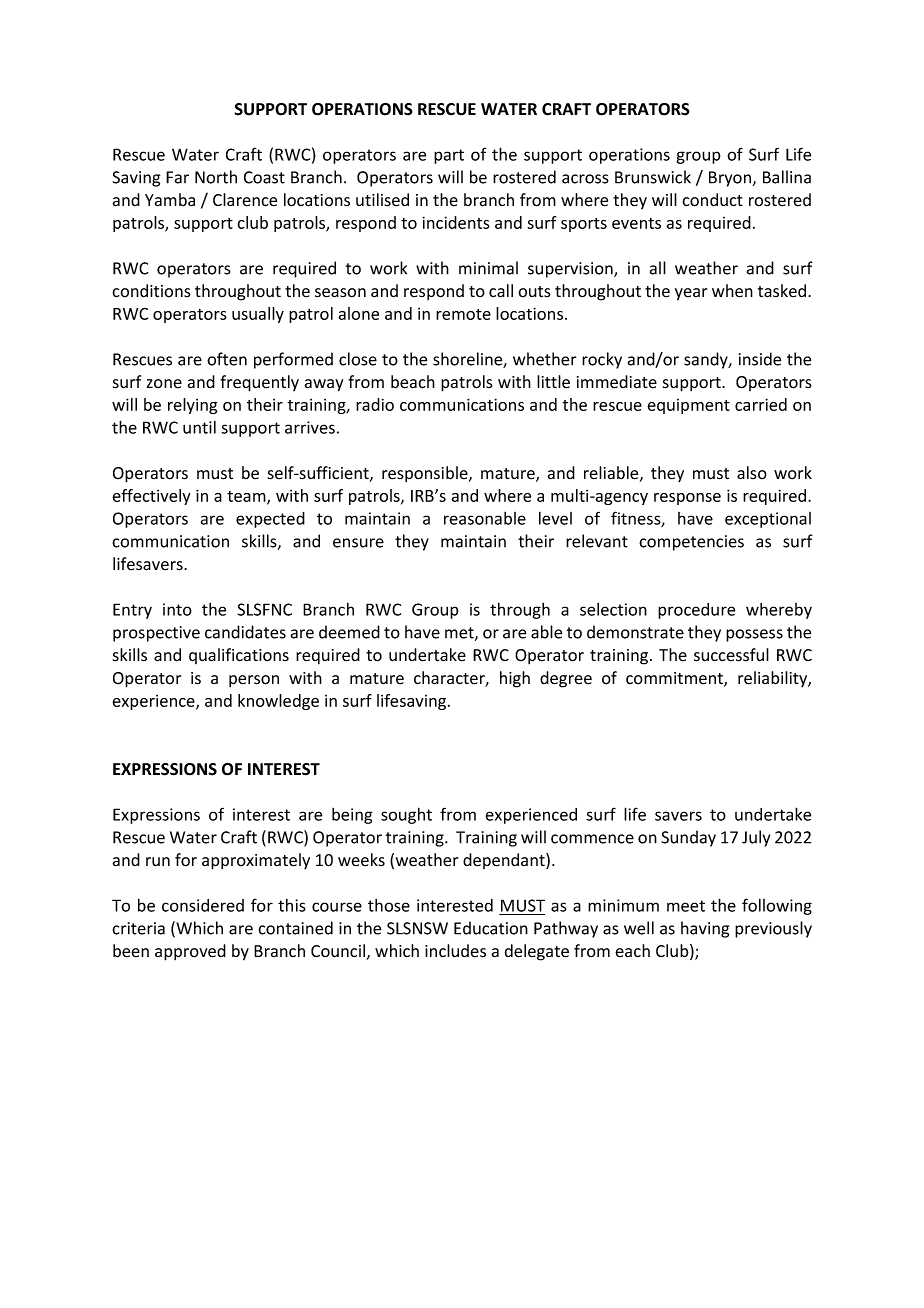 Image resolution: width=924 pixels, height=1308 pixels. What do you see at coordinates (426, 474) in the screenshot?
I see `responsible` at bounding box center [426, 474].
